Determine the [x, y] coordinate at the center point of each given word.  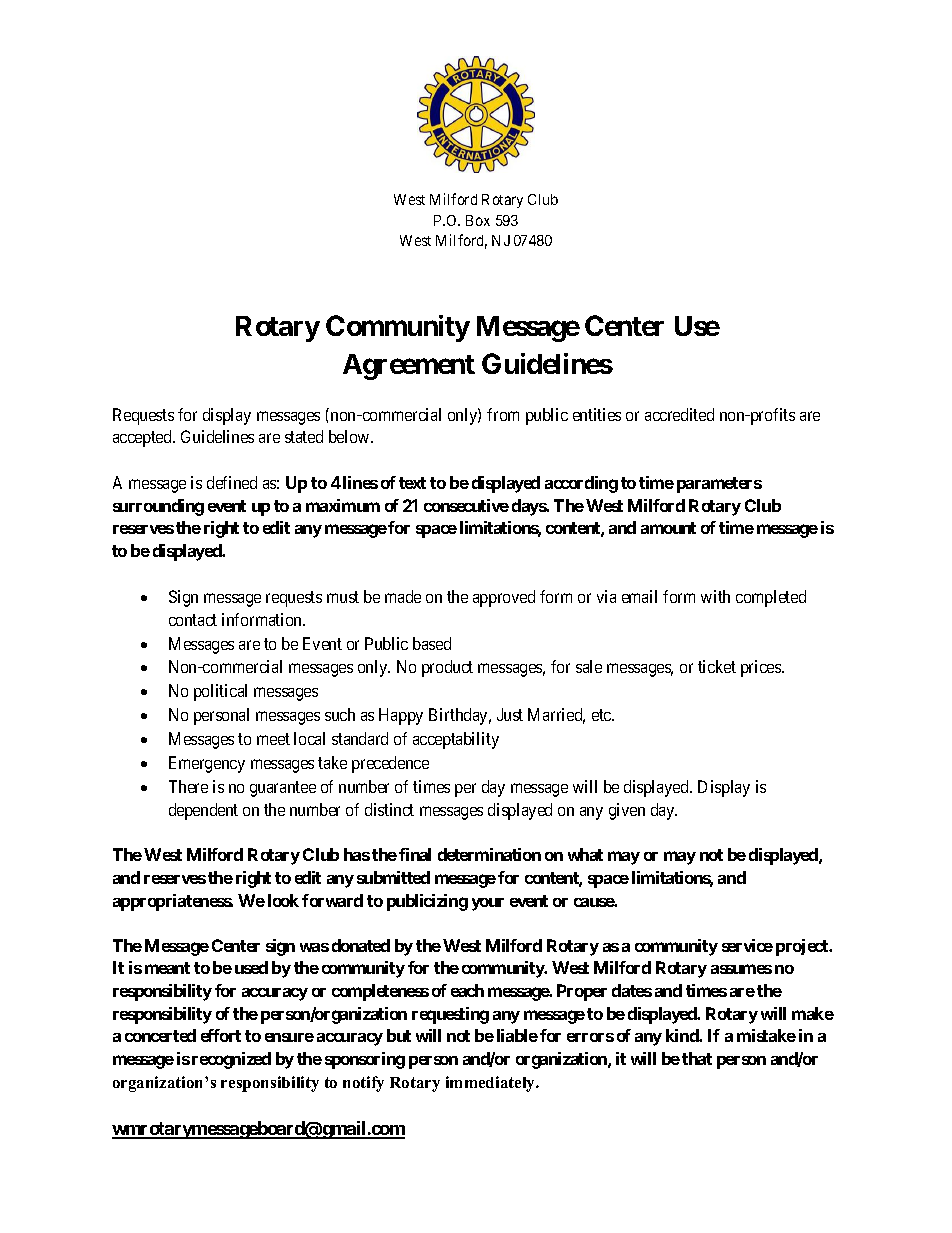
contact [193, 620]
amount [668, 528]
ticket [717, 666]
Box [478, 220]
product [447, 668]
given [627, 811]
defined [232, 482]
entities [597, 414]
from [503, 414]
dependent [203, 811]
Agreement [409, 367]
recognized [231, 1060]
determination [489, 854]
